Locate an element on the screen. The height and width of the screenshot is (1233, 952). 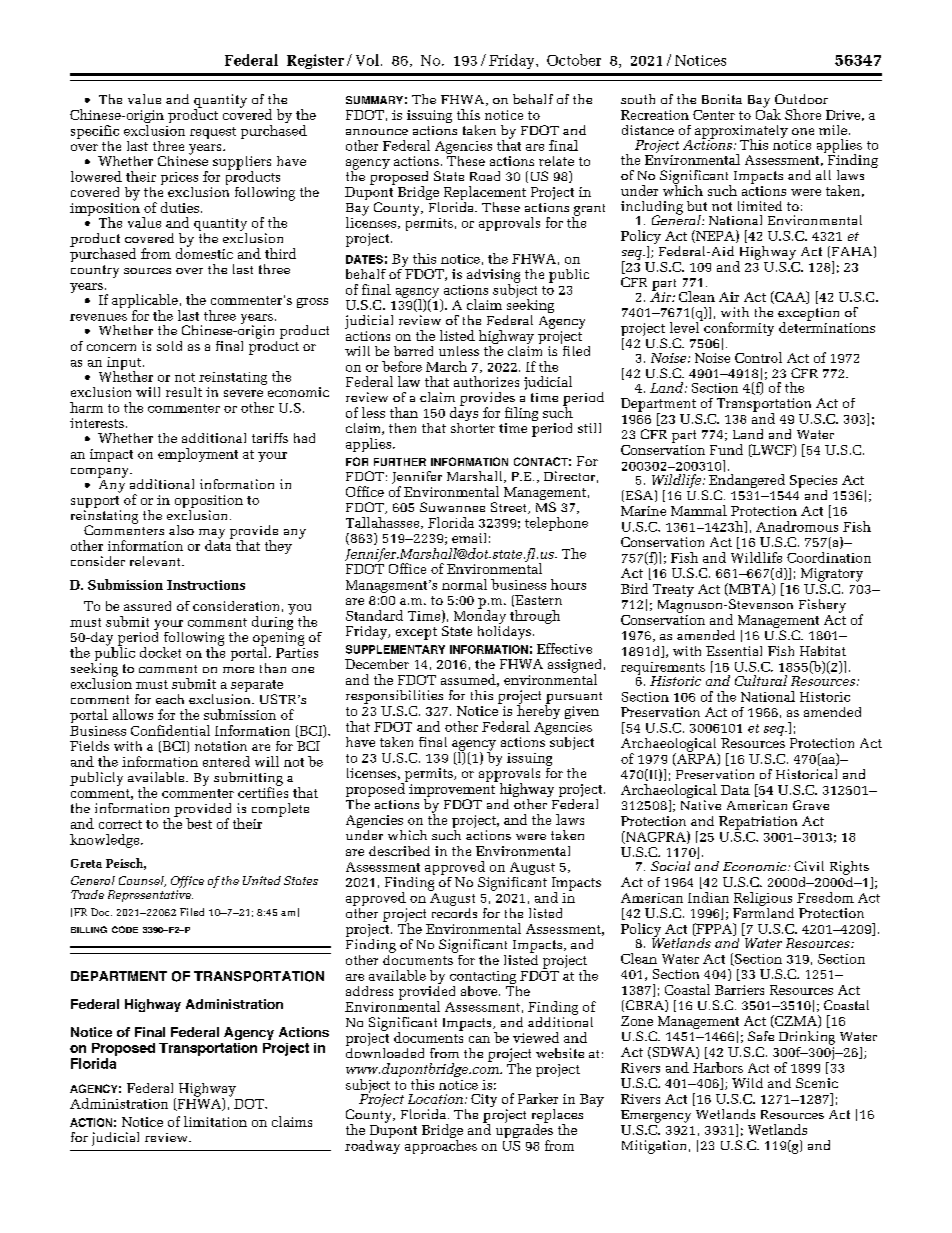
Essential is located at coordinates (734, 651).
